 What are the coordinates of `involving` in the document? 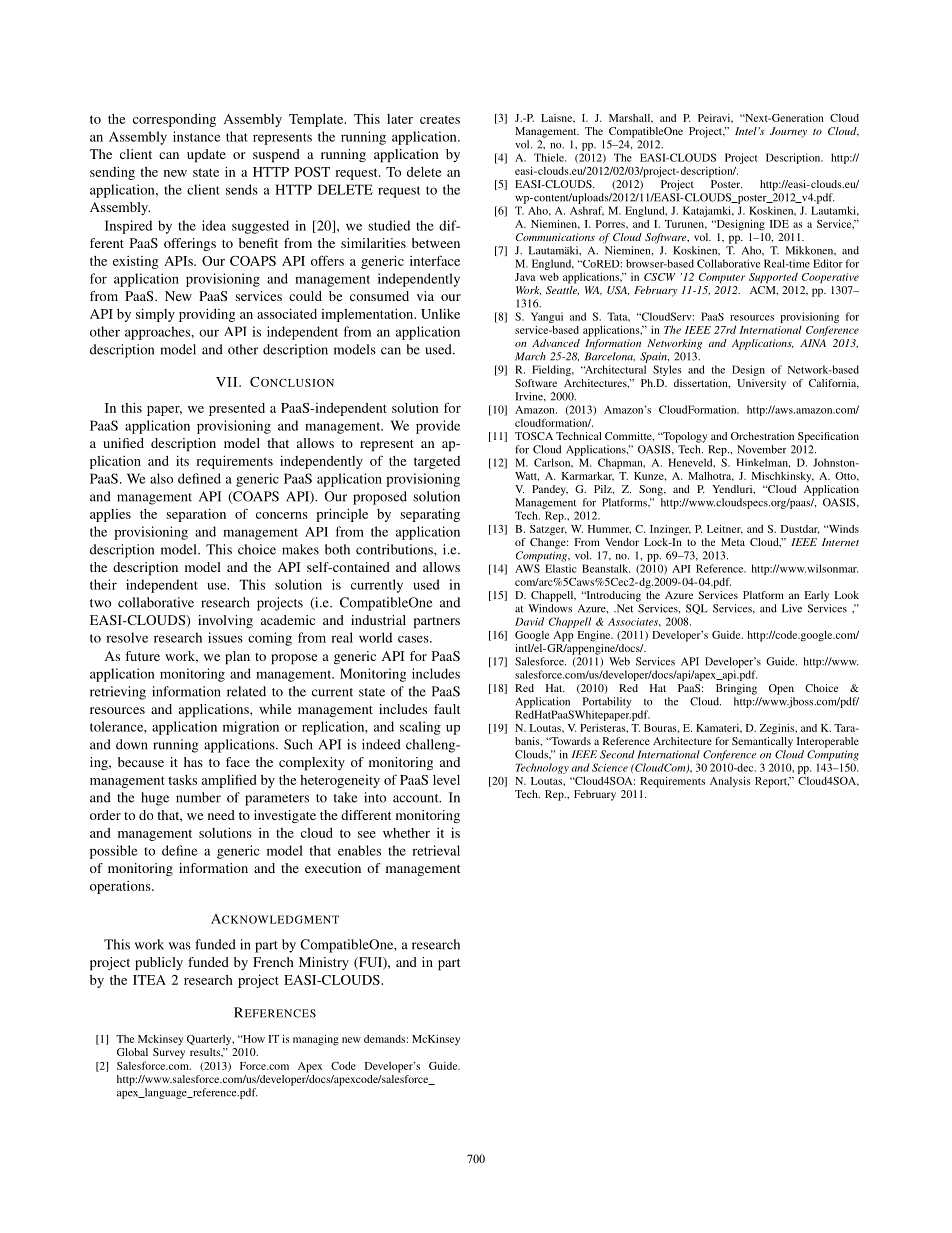 It's located at (225, 621).
